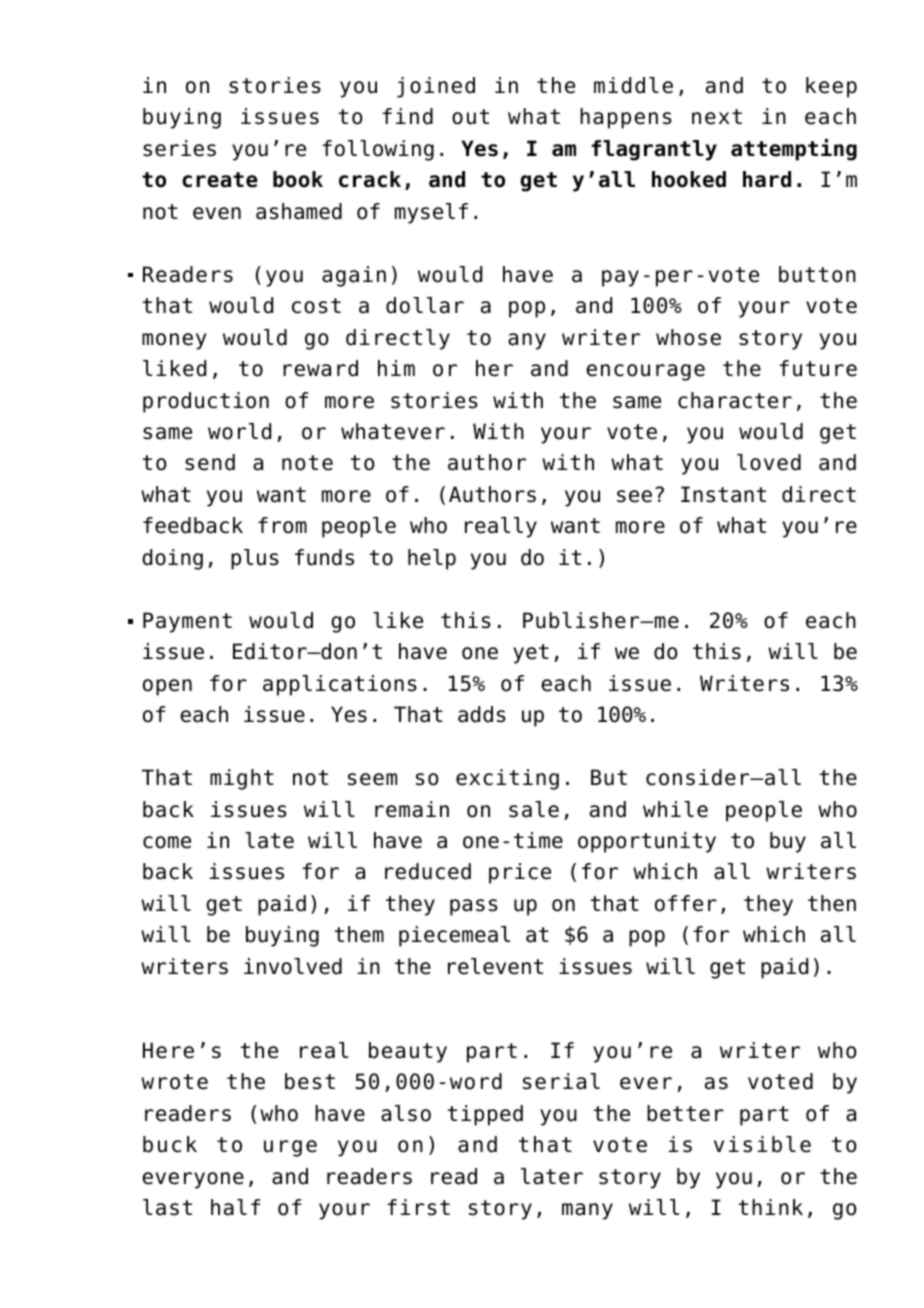  Describe the element at coordinates (485, 1115) in the page. I see `tipped` at that location.
